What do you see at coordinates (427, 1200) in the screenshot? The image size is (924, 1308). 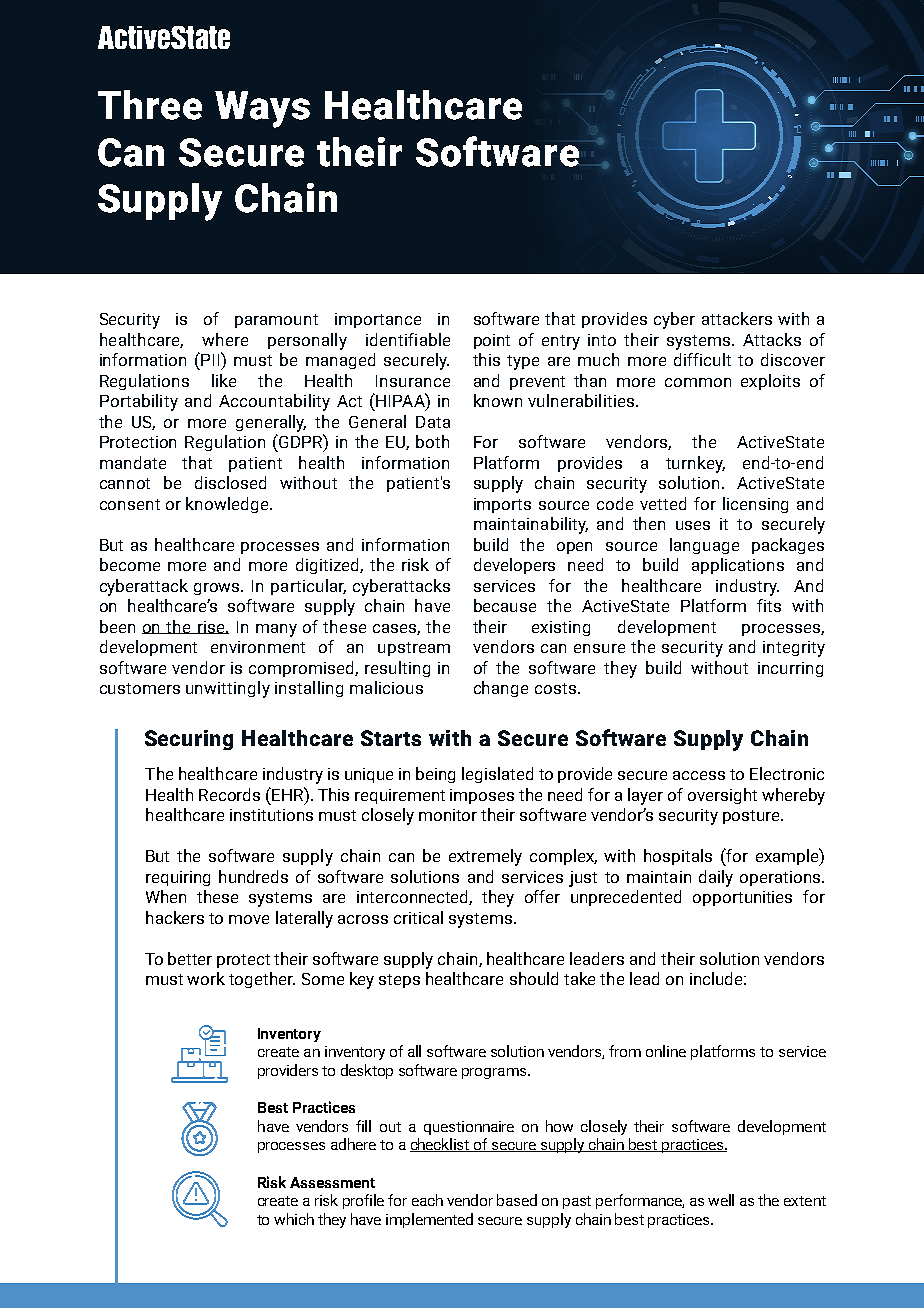 I see `each` at bounding box center [427, 1200].
